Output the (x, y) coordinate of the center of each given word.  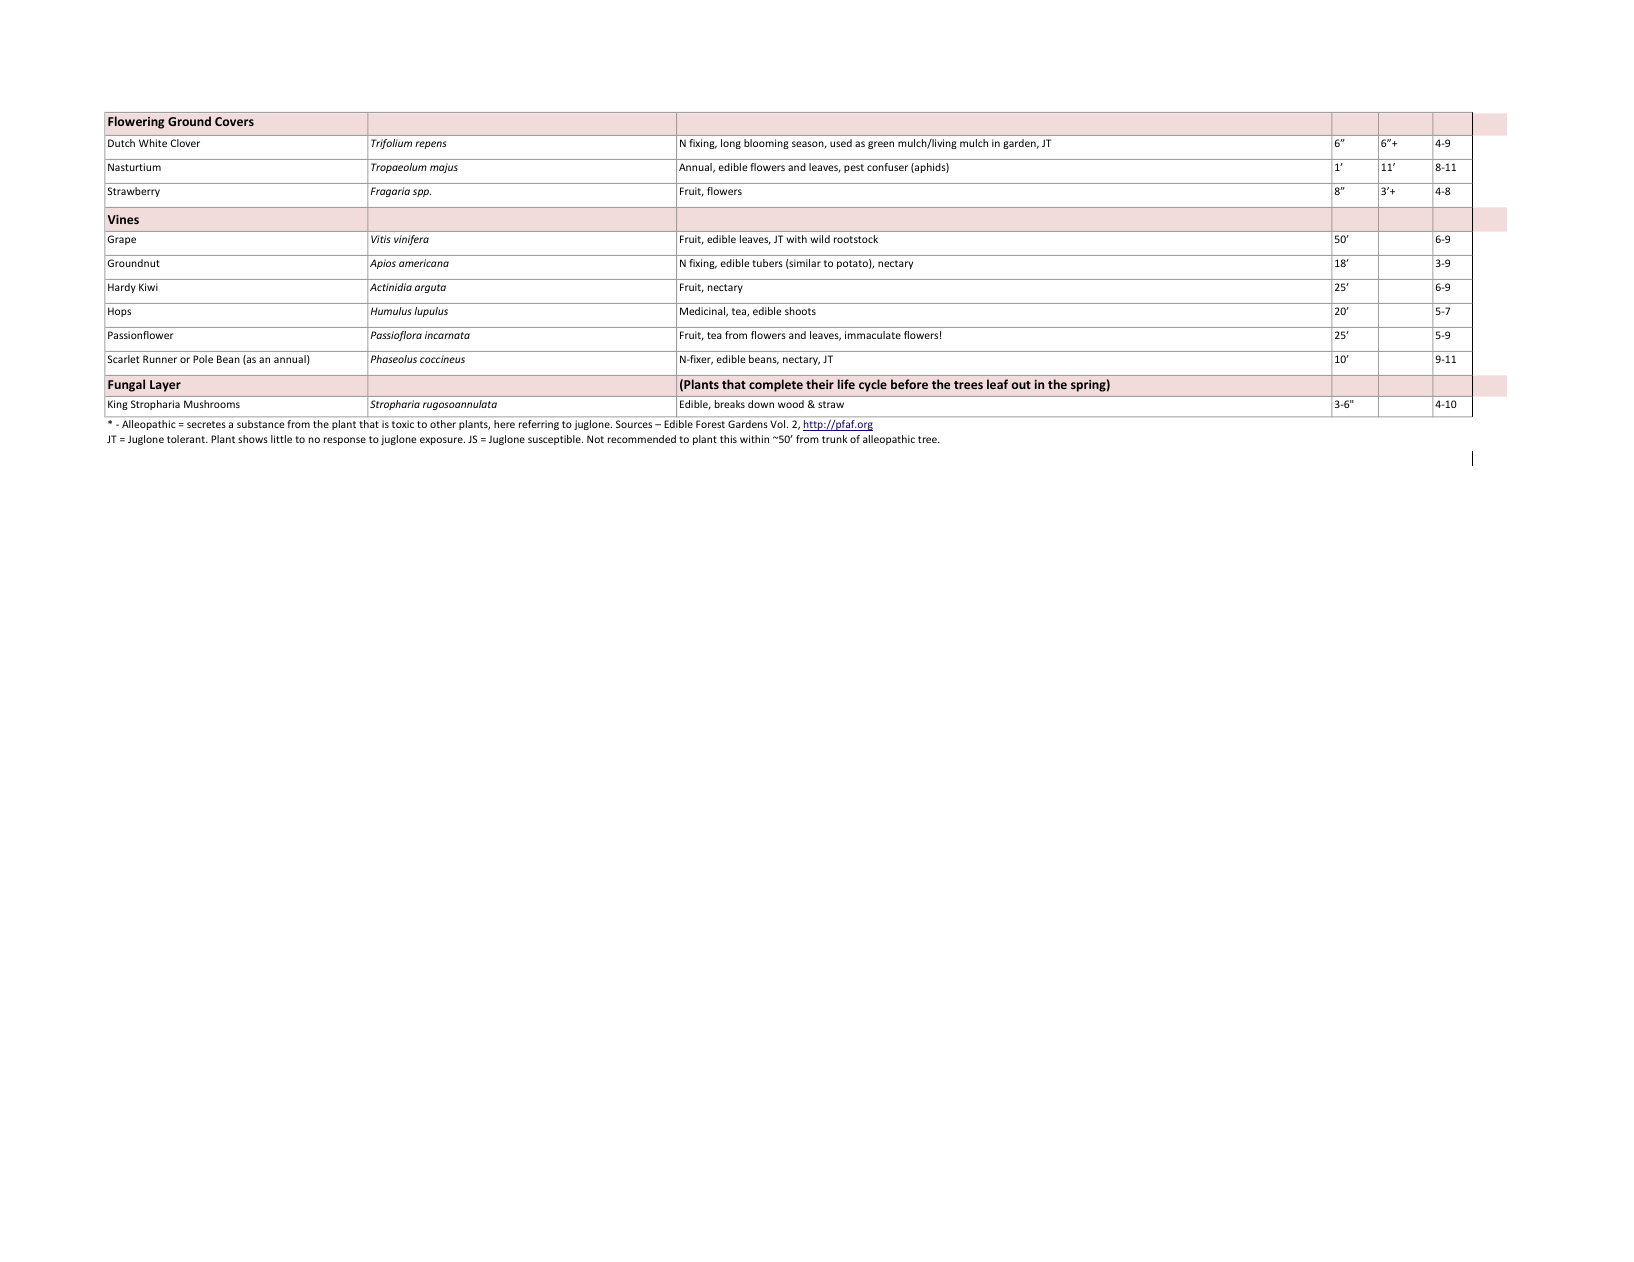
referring (539, 425)
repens (431, 145)
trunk (834, 439)
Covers (234, 121)
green (881, 145)
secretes (206, 424)
